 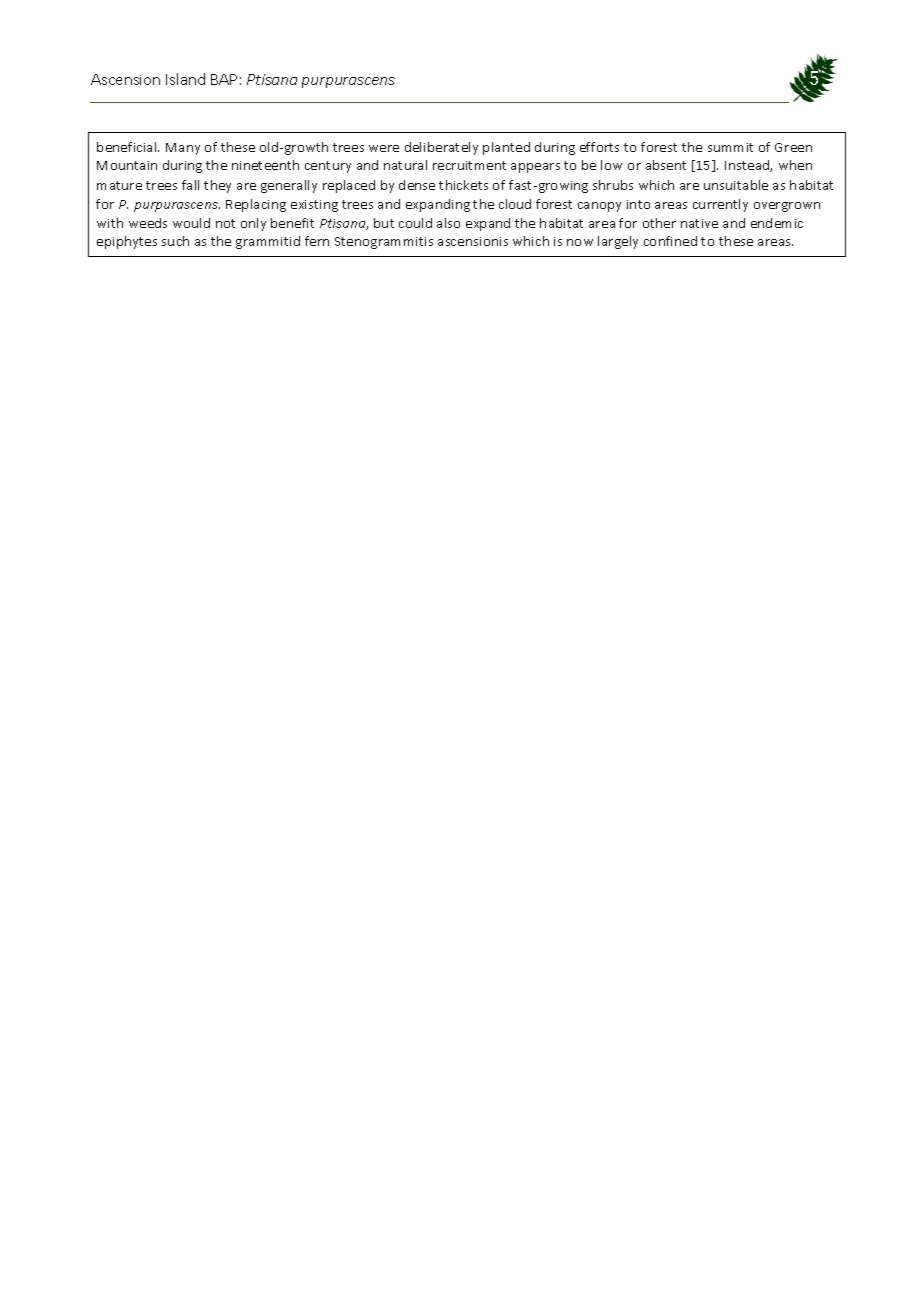 What do you see at coordinates (175, 241) in the screenshot?
I see `such` at bounding box center [175, 241].
